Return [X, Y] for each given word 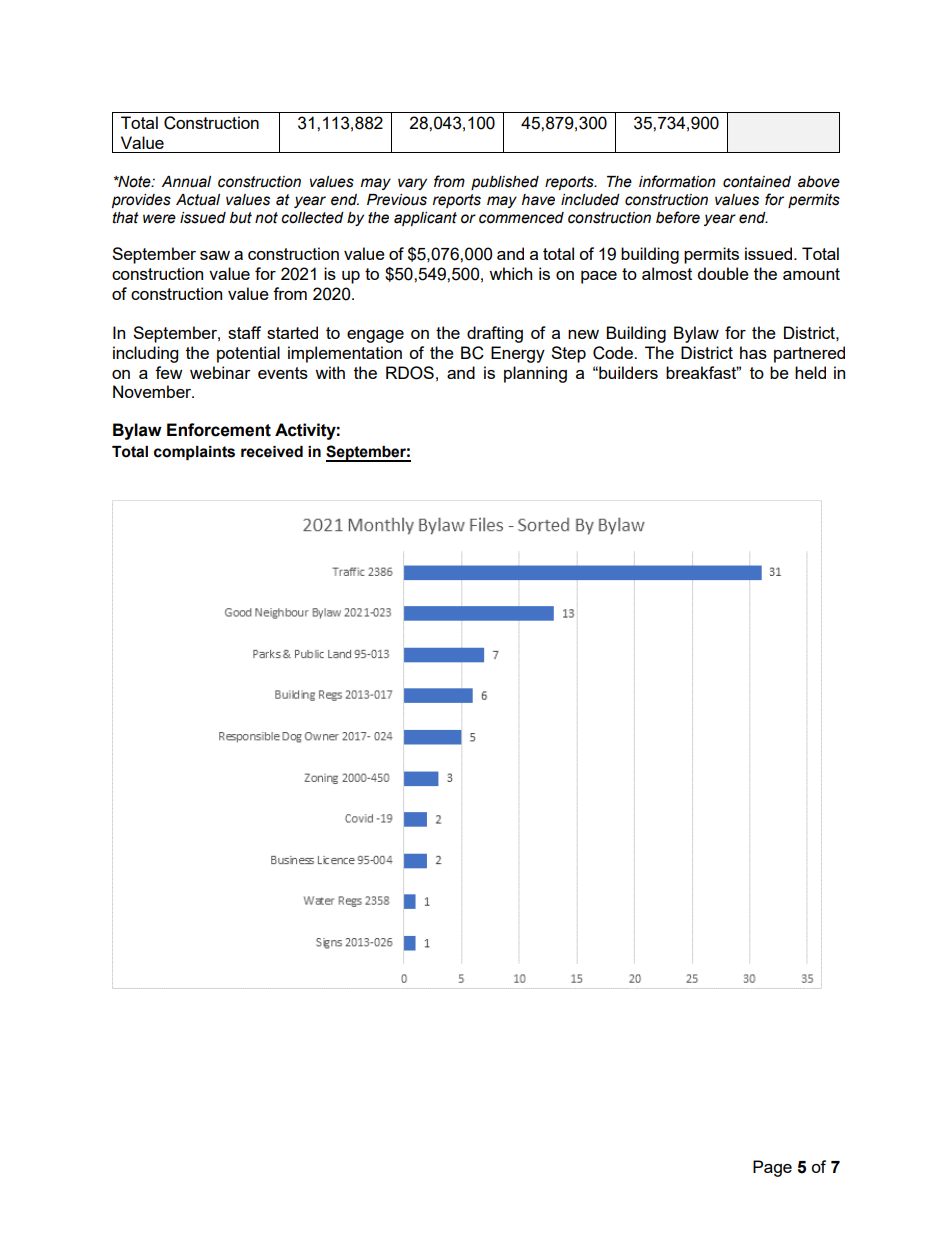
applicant [425, 219]
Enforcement [219, 430]
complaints [194, 453]
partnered [809, 354]
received [272, 452]
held [810, 372]
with [330, 372]
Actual [198, 200]
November [153, 391]
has [753, 352]
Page [772, 1168]
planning [535, 374]
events [283, 373]
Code [614, 353]
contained [757, 182]
